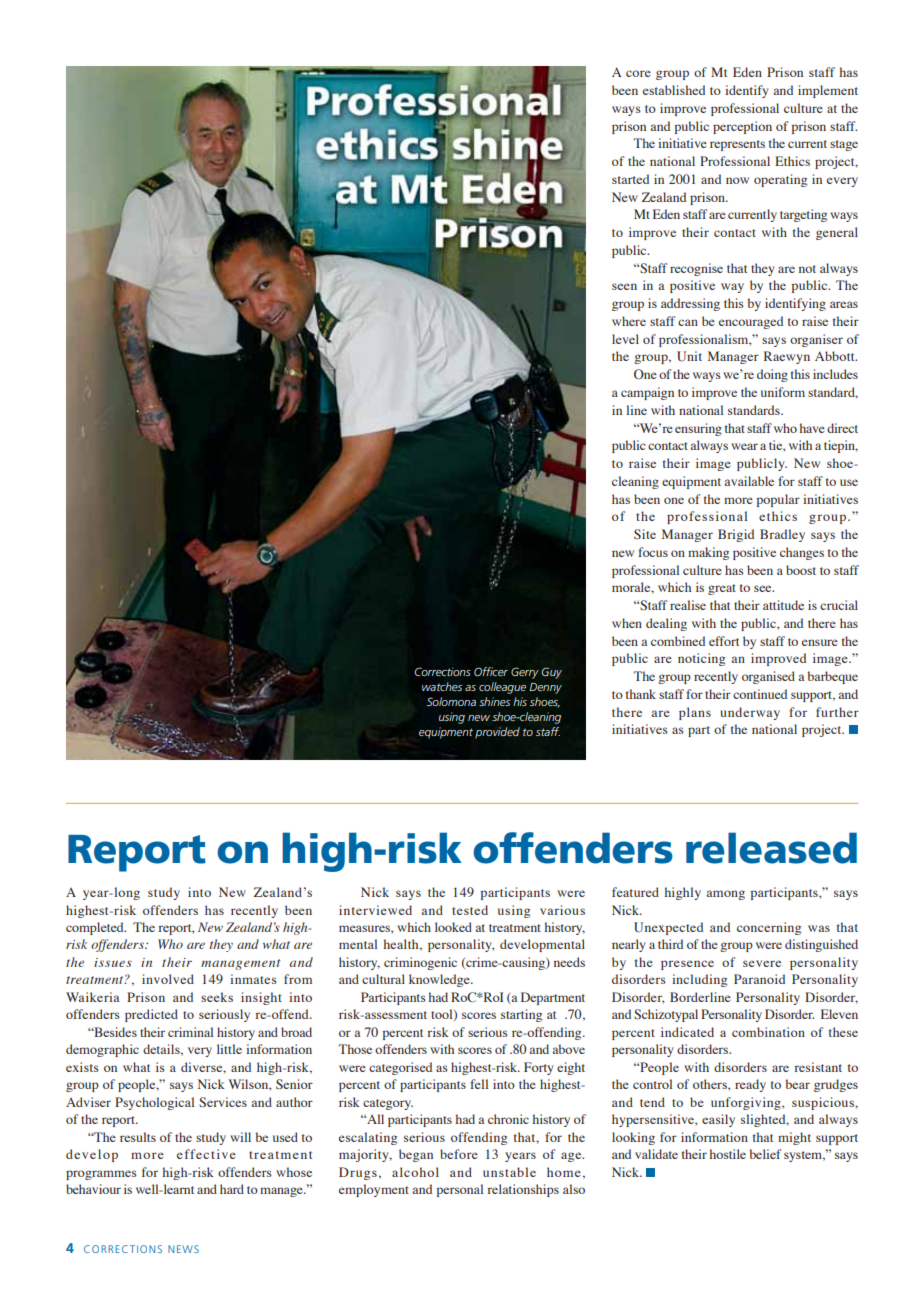  I want to click on released, so click(771, 848).
